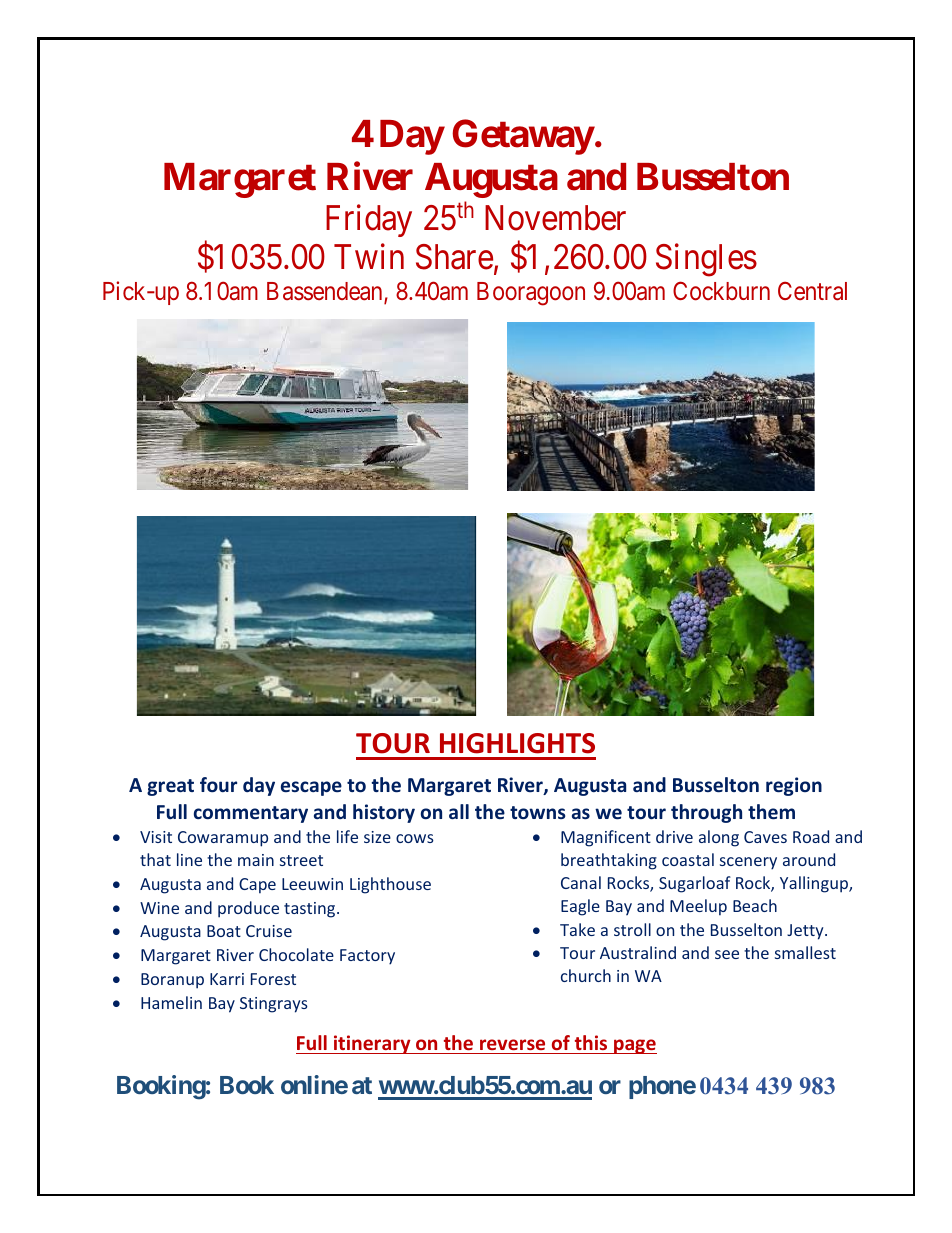 The image size is (952, 1233). What do you see at coordinates (274, 1005) in the image?
I see `Stingrays` at bounding box center [274, 1005].
